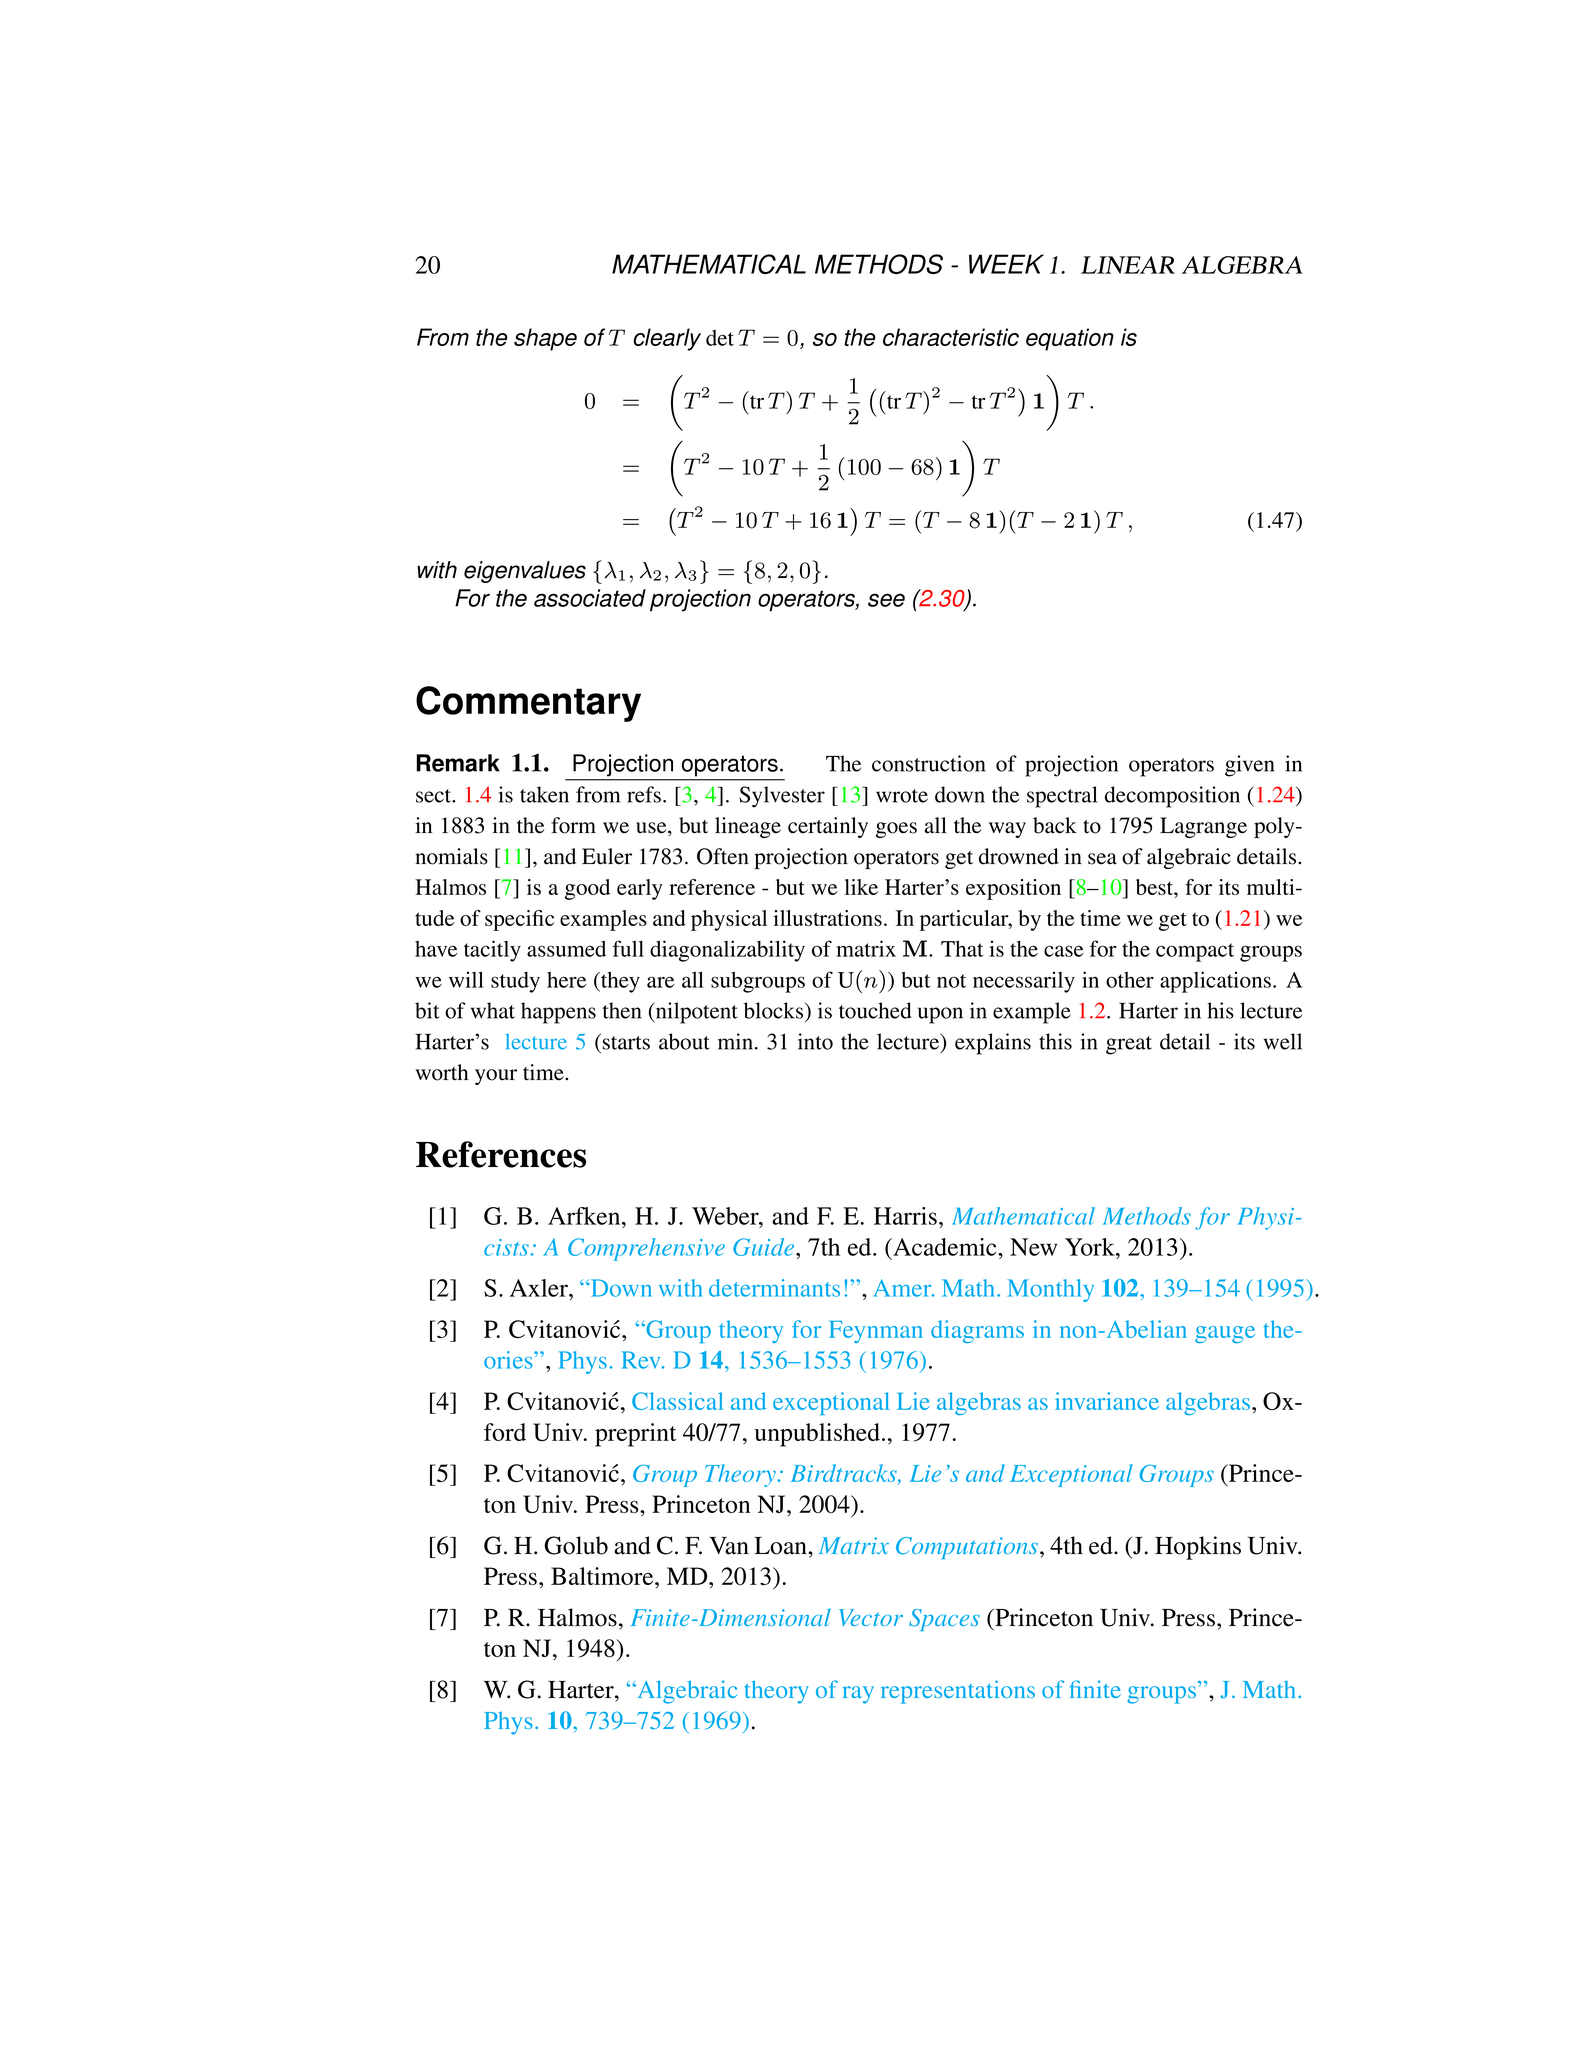  What do you see at coordinates (1198, 1548) in the document?
I see `Hopkins` at bounding box center [1198, 1548].
